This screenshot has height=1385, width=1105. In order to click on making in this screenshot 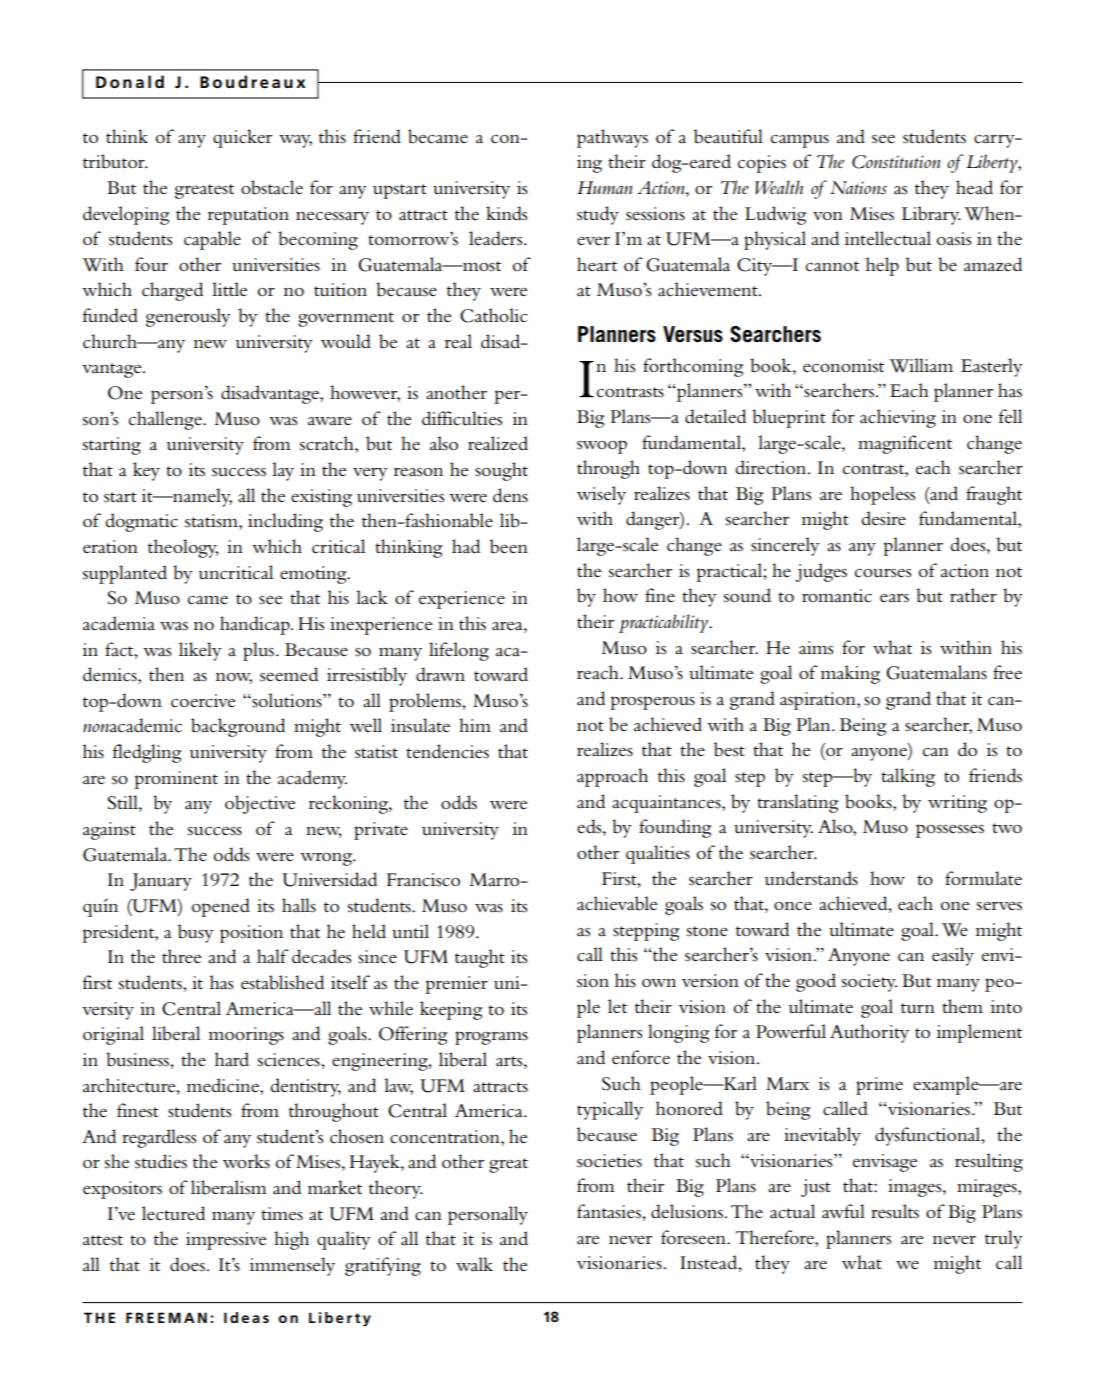, I will do `click(850, 674)`.
